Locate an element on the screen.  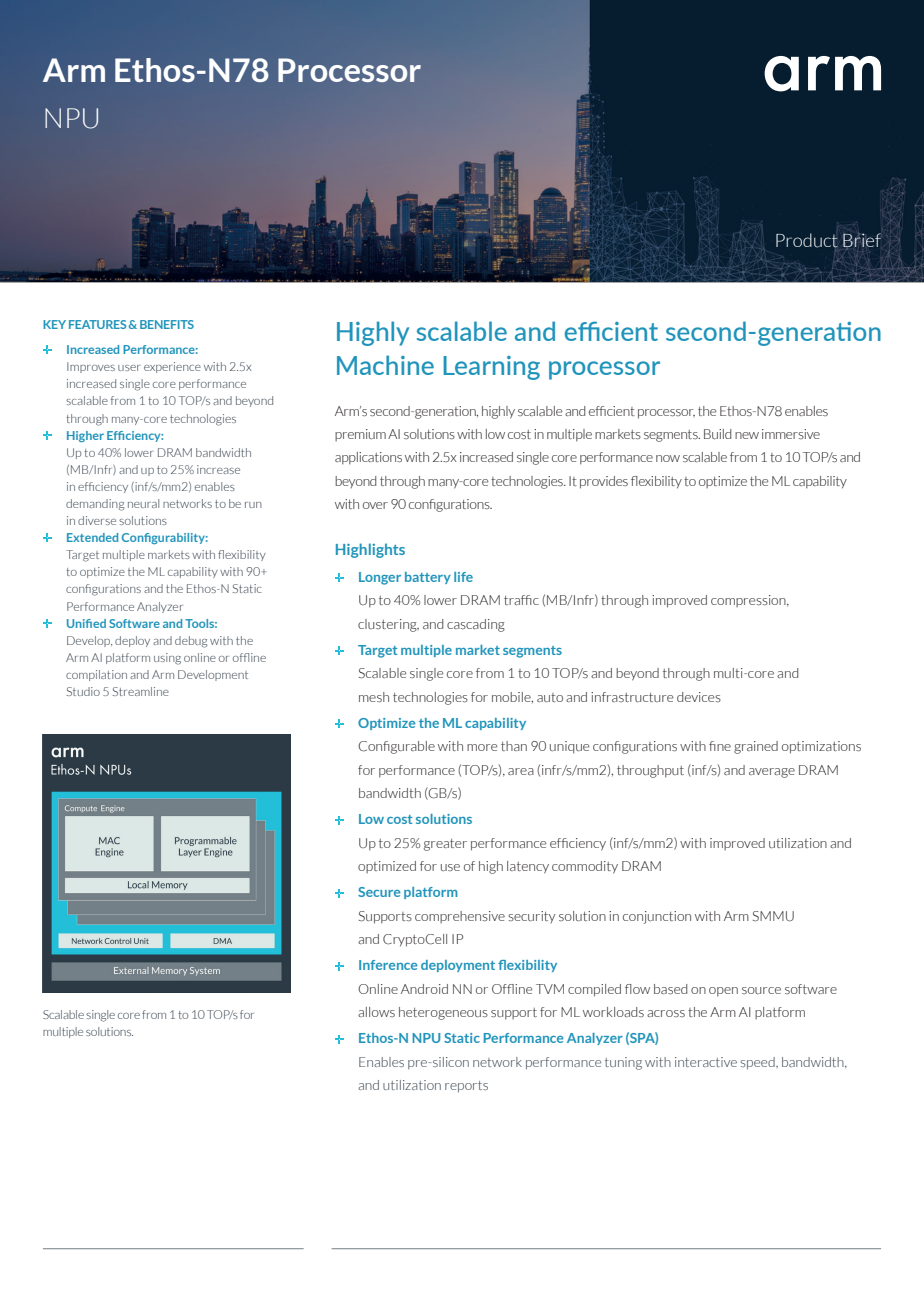
cascading is located at coordinates (476, 625).
